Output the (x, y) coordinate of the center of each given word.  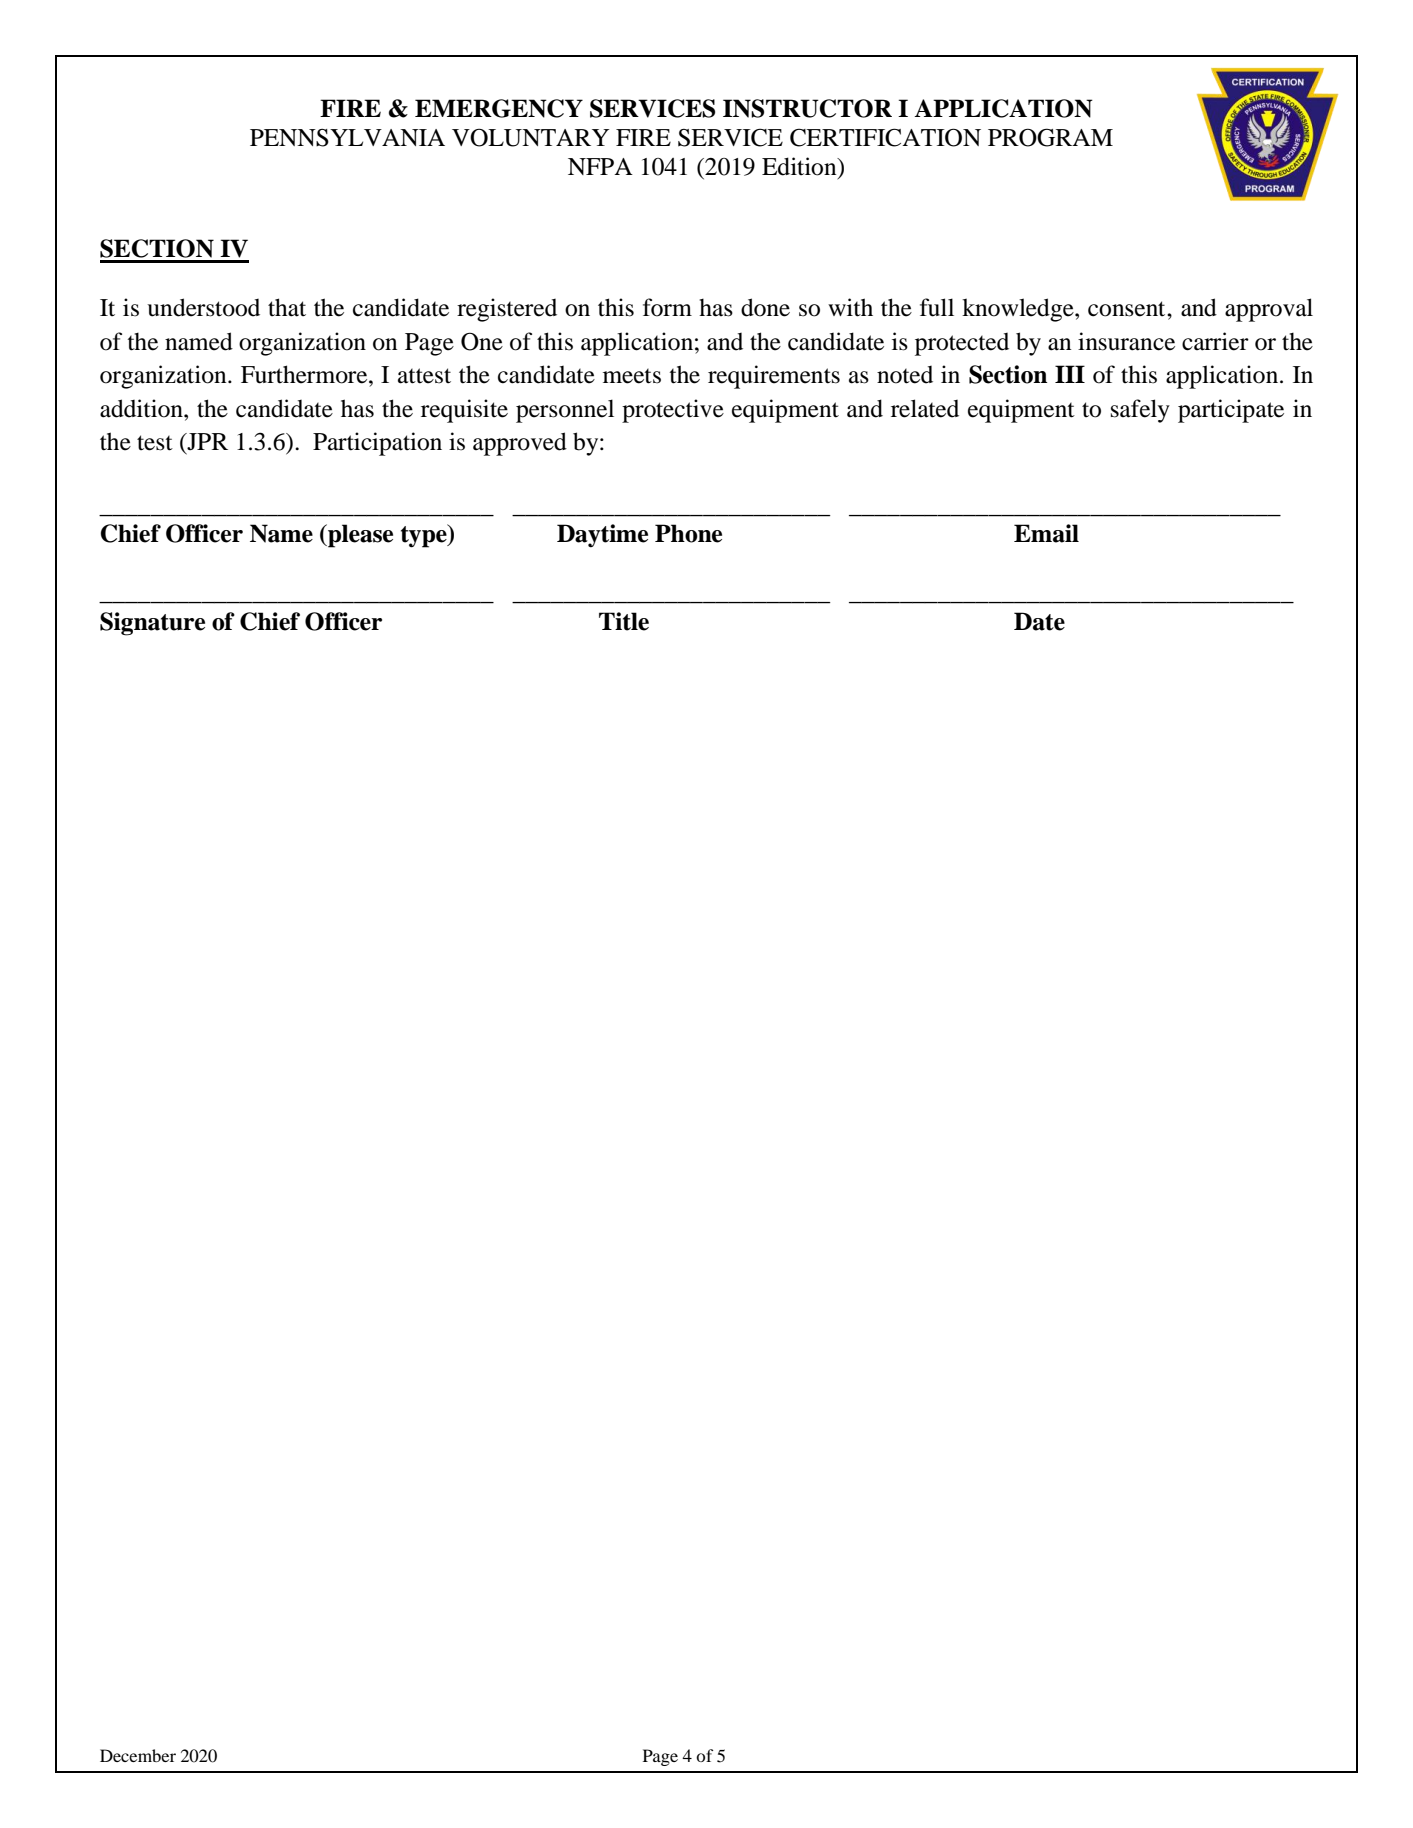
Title (624, 621)
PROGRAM (1050, 137)
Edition (800, 167)
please (359, 536)
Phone (688, 533)
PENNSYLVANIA (347, 138)
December (138, 1755)
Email (1046, 533)
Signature (152, 624)
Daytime (602, 536)
